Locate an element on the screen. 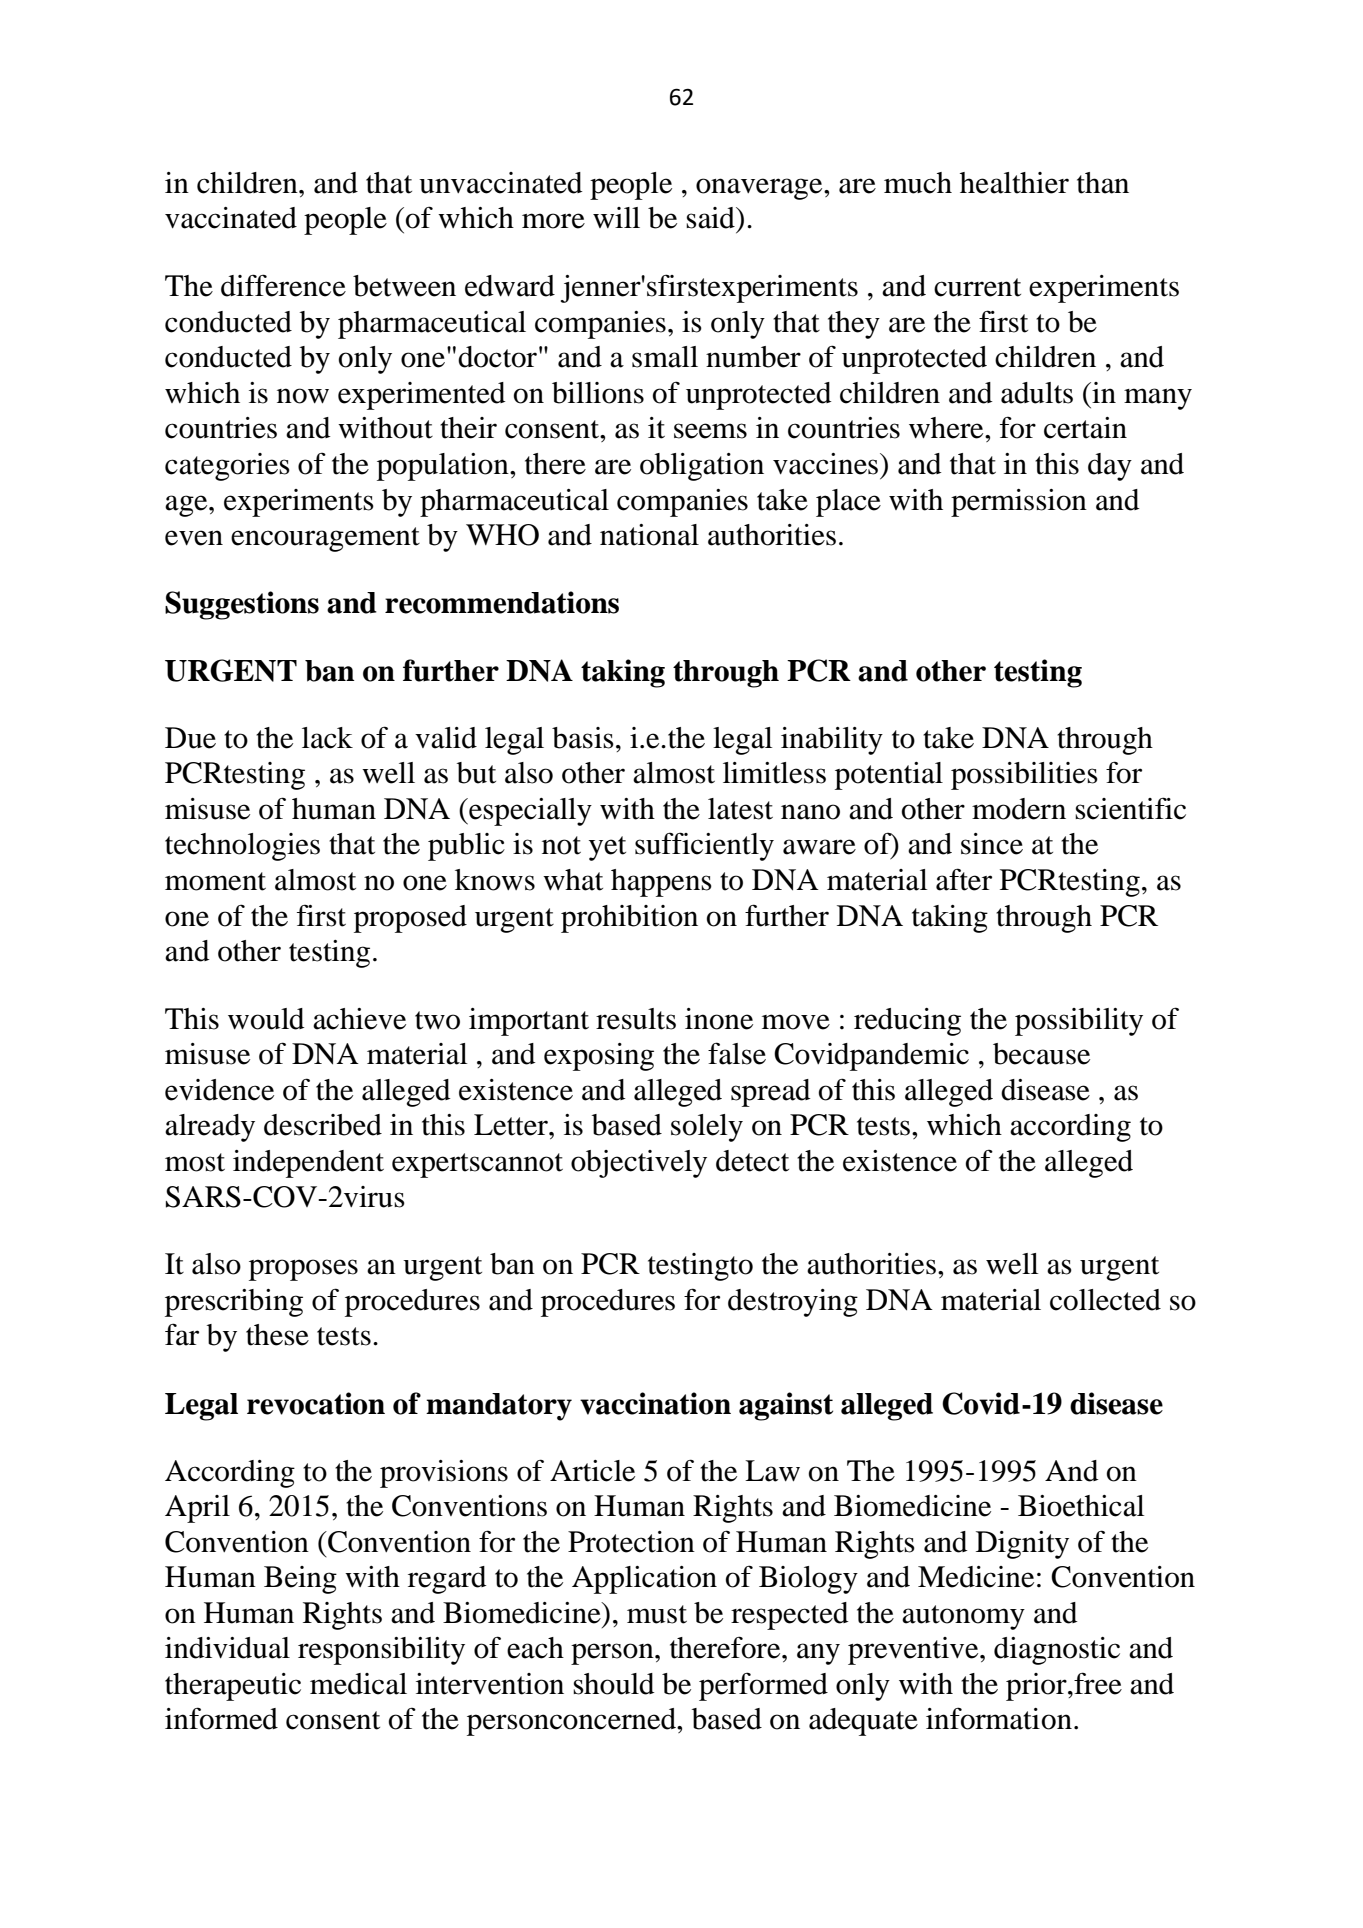  would is located at coordinates (266, 1019).
